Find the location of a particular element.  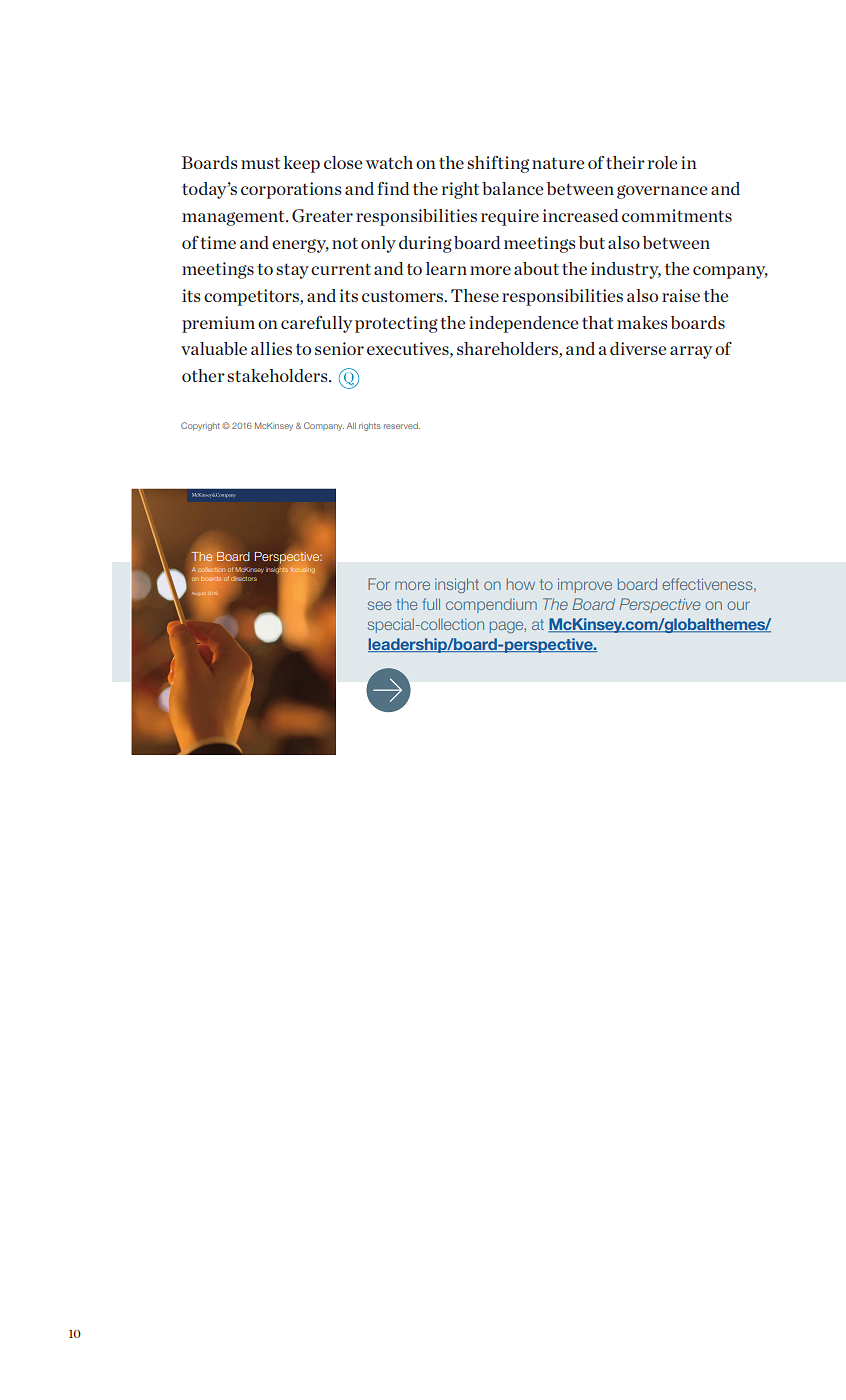

reserved is located at coordinates (402, 426).
